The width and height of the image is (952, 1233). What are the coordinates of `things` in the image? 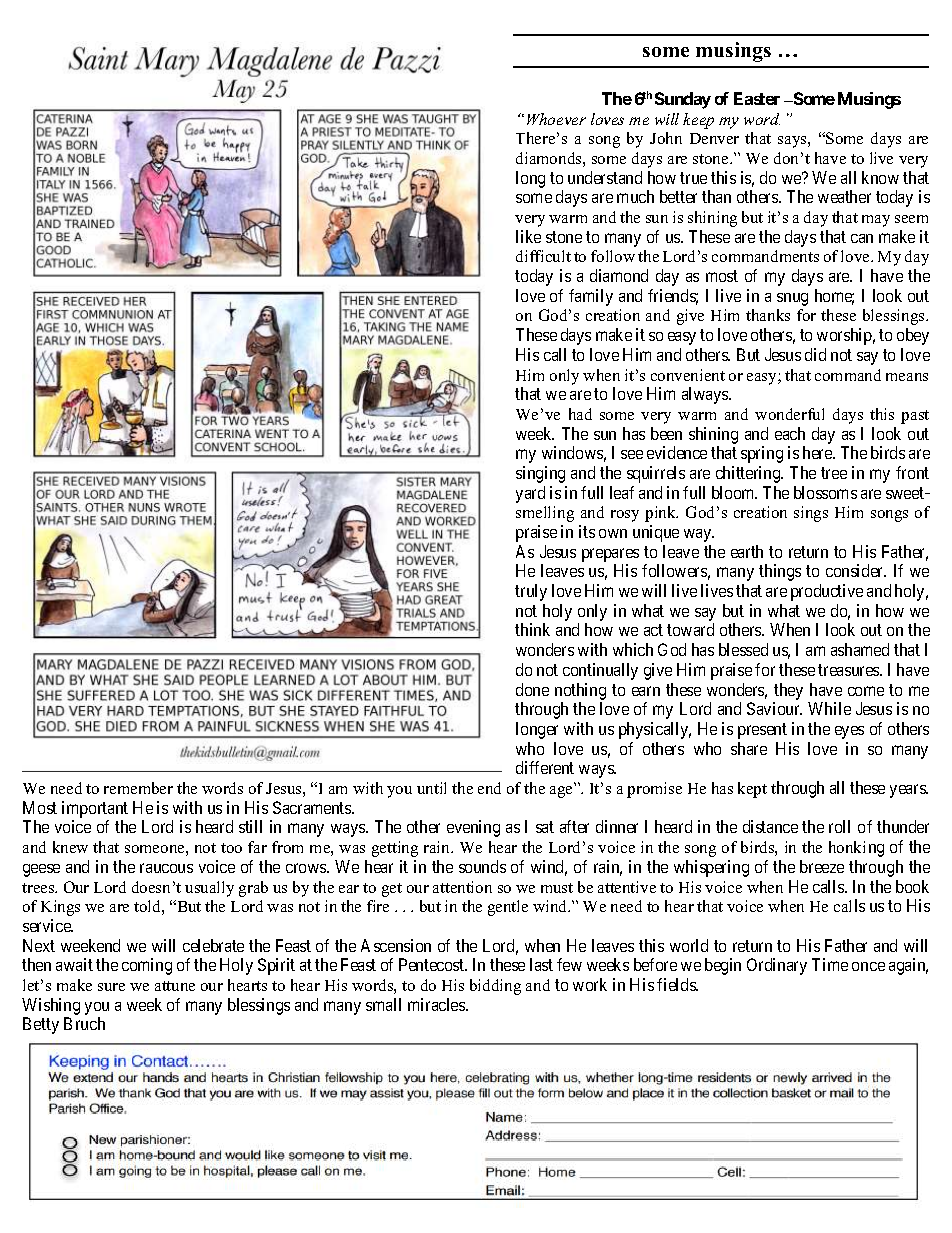 It's located at (780, 572).
